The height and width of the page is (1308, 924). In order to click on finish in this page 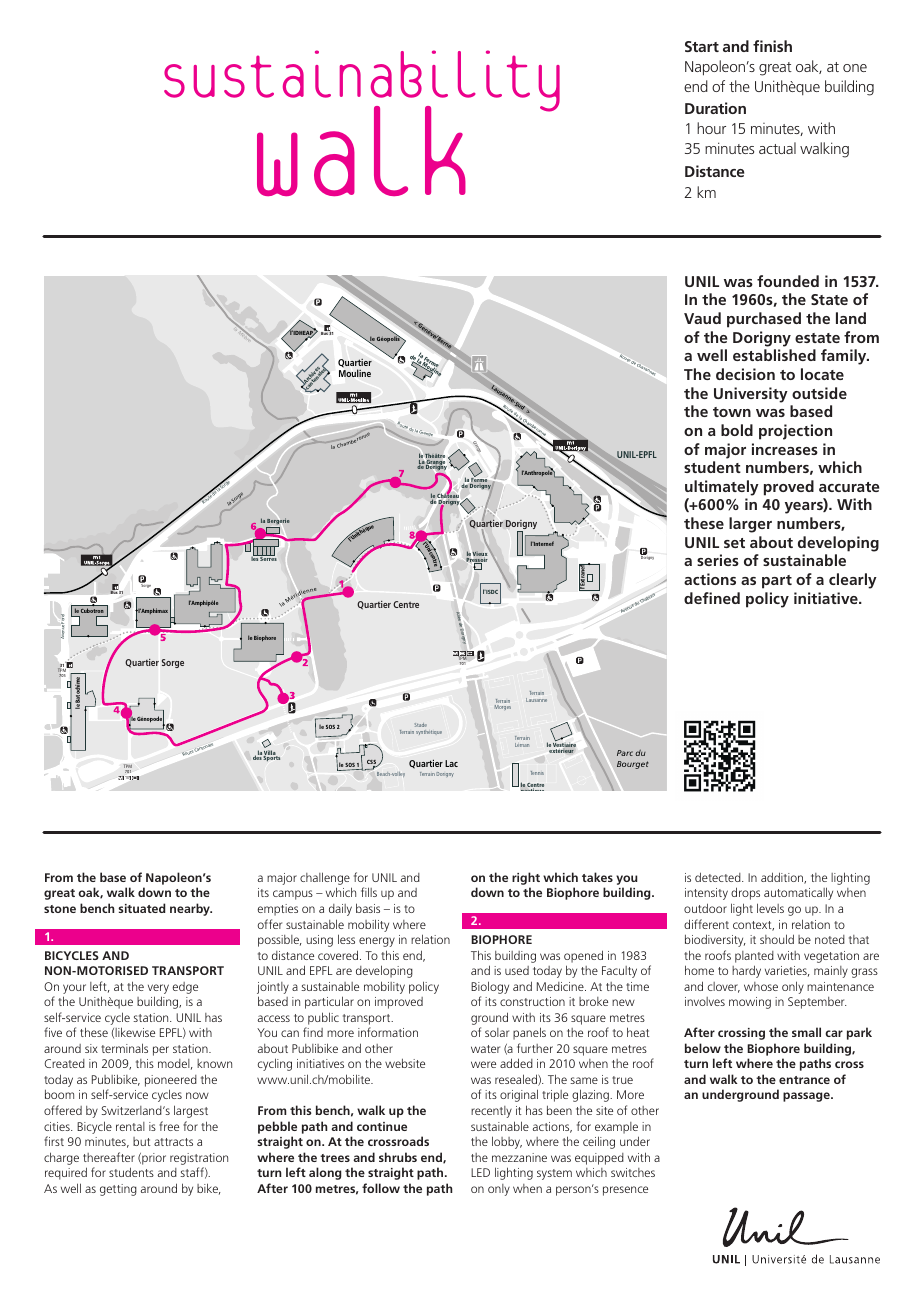, I will do `click(772, 46)`.
